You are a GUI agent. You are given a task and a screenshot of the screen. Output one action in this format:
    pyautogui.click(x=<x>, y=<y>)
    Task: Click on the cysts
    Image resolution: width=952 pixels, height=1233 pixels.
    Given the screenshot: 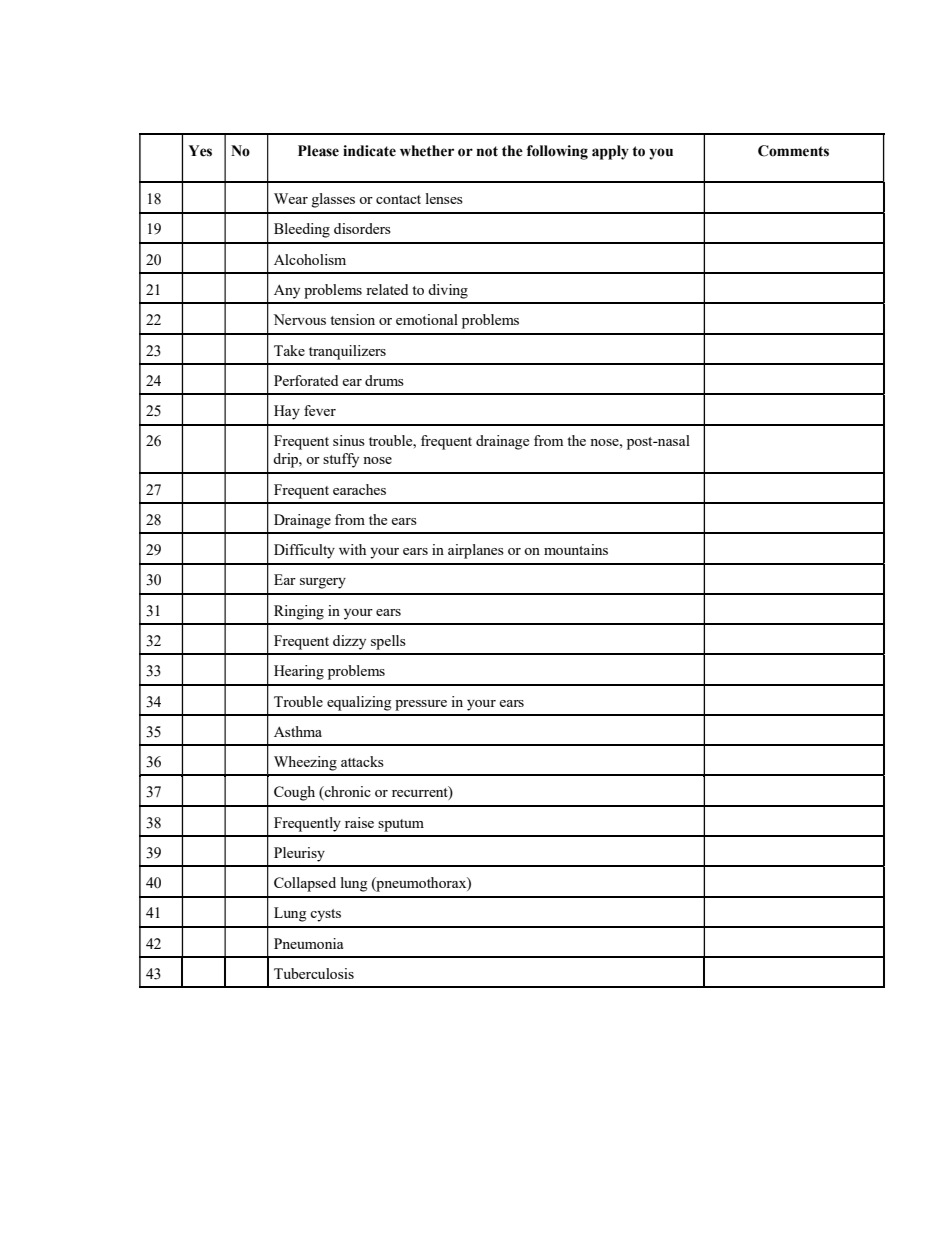 What is the action you would take?
    pyautogui.click(x=325, y=915)
